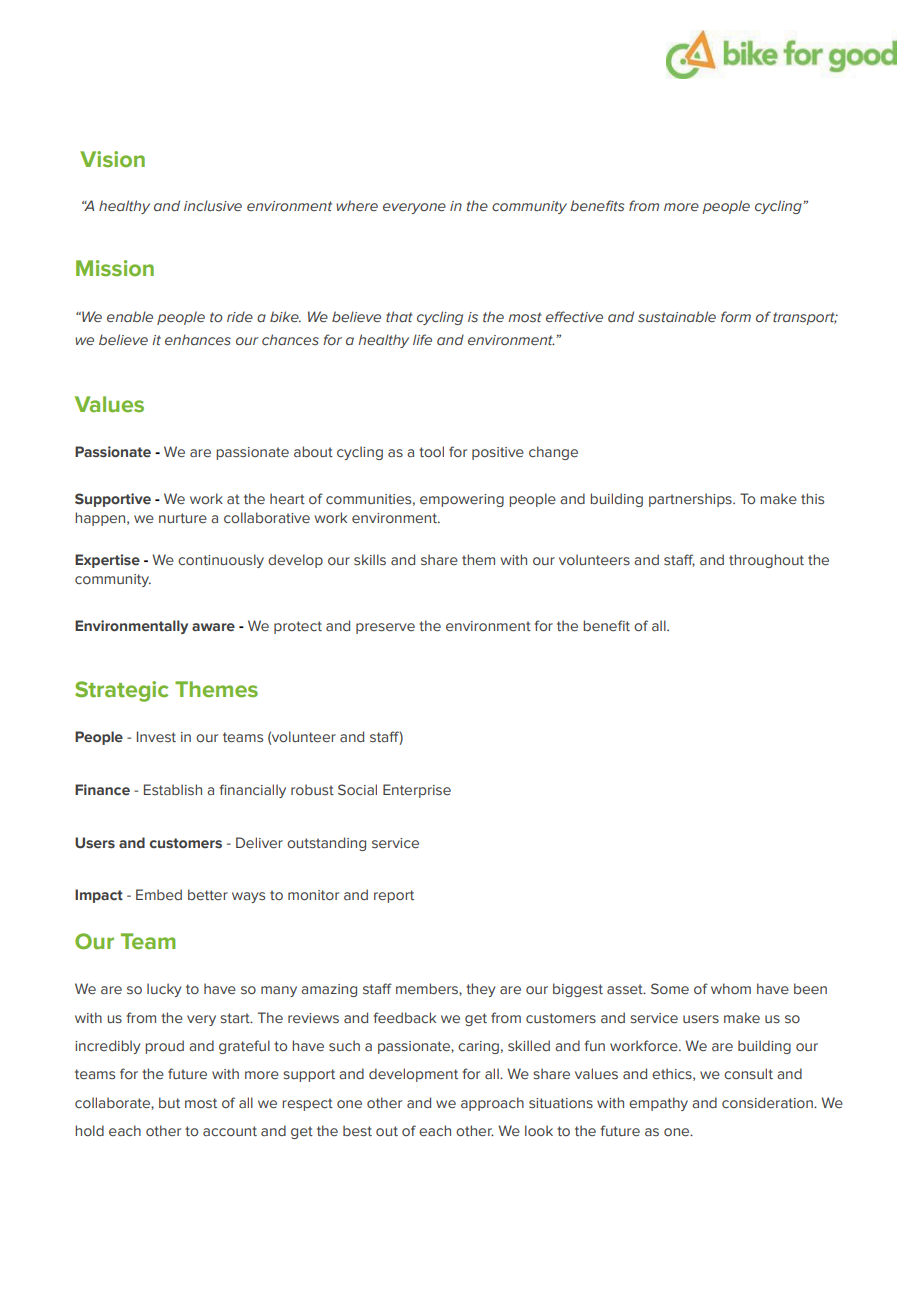 This page has height=1307, width=924. I want to click on throughout, so click(766, 561).
